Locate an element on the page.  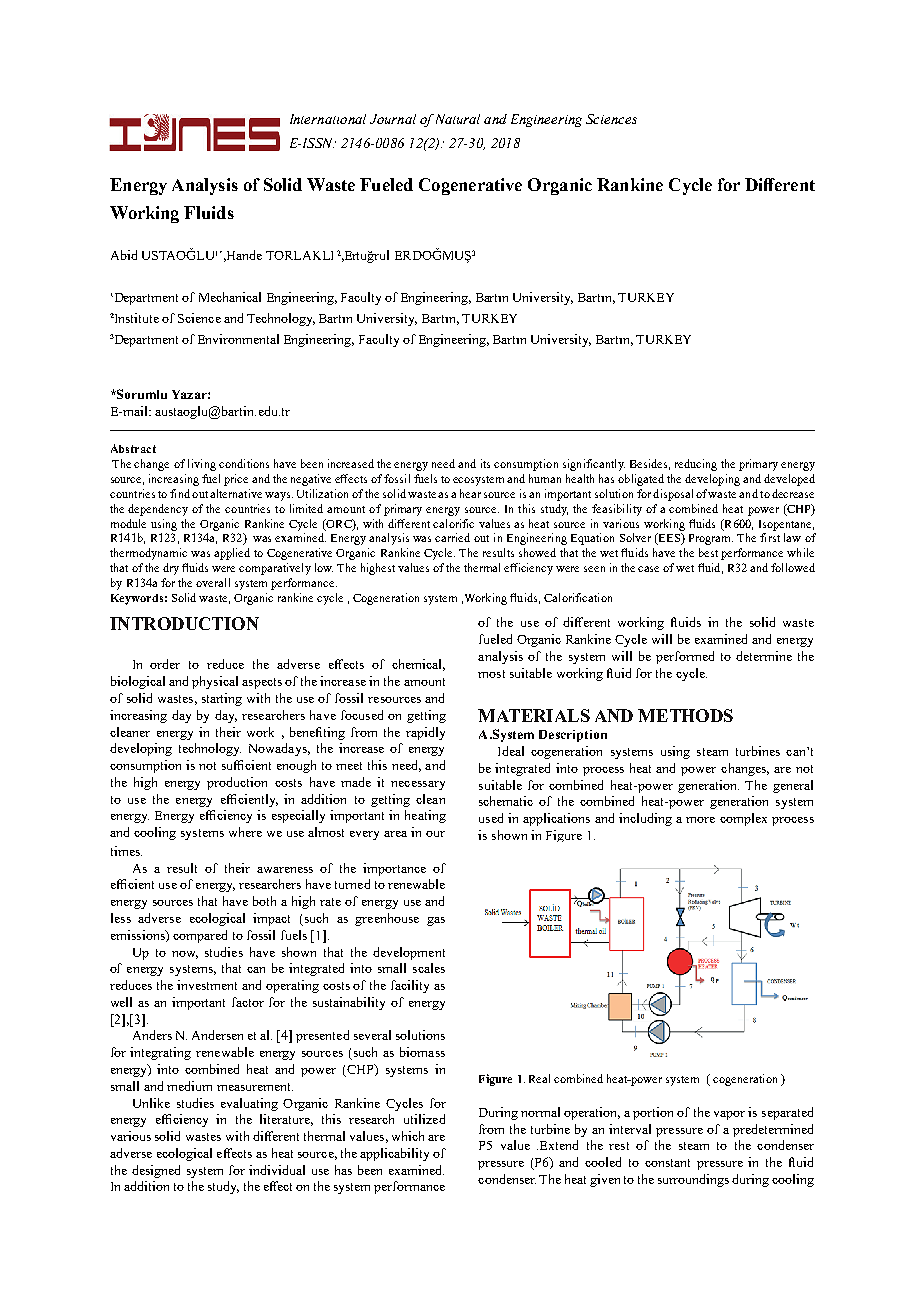
reducing is located at coordinates (696, 465).
